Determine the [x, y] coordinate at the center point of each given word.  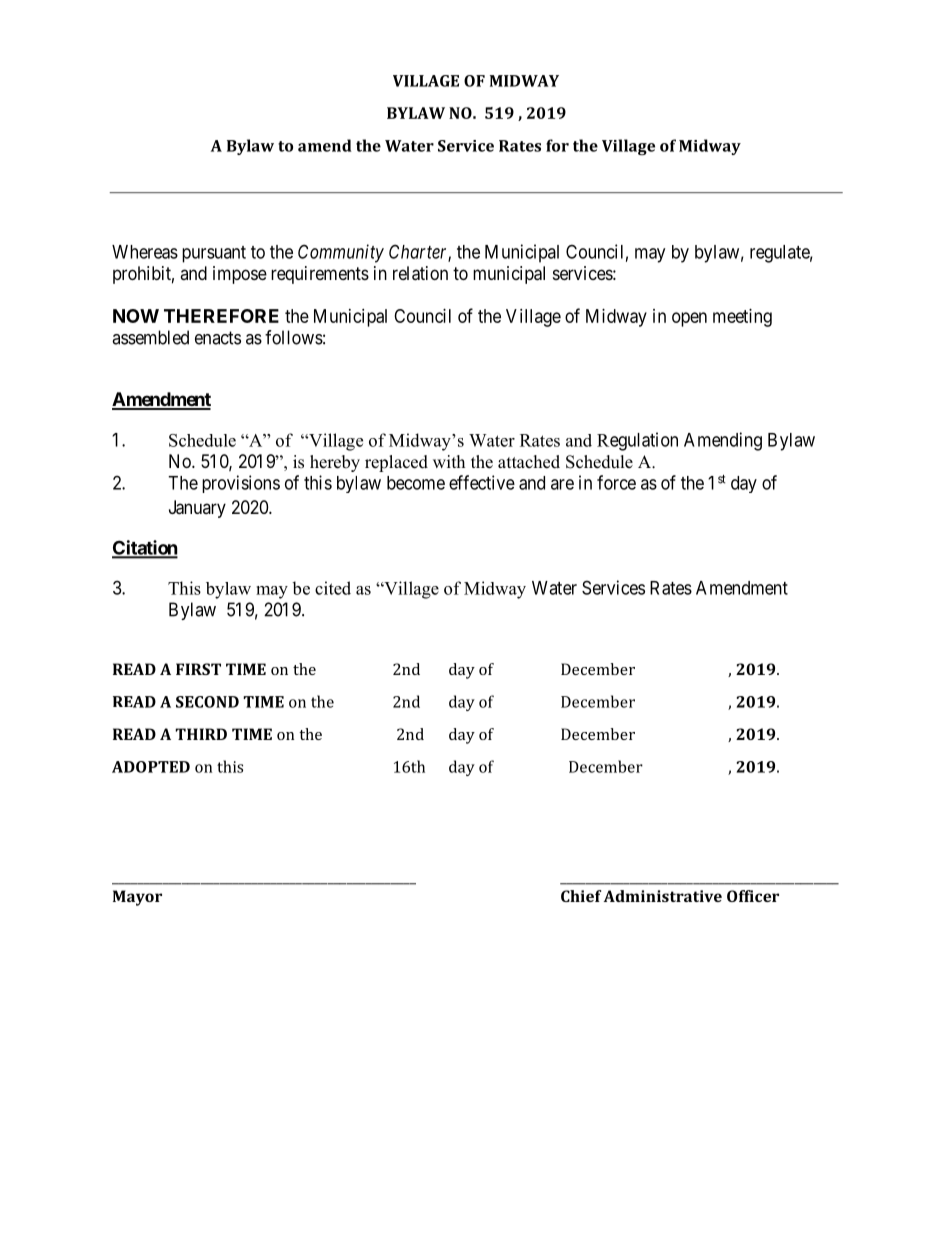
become [416, 483]
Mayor [137, 898]
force [616, 482]
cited [333, 588]
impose [240, 275]
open [689, 319]
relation [420, 273]
